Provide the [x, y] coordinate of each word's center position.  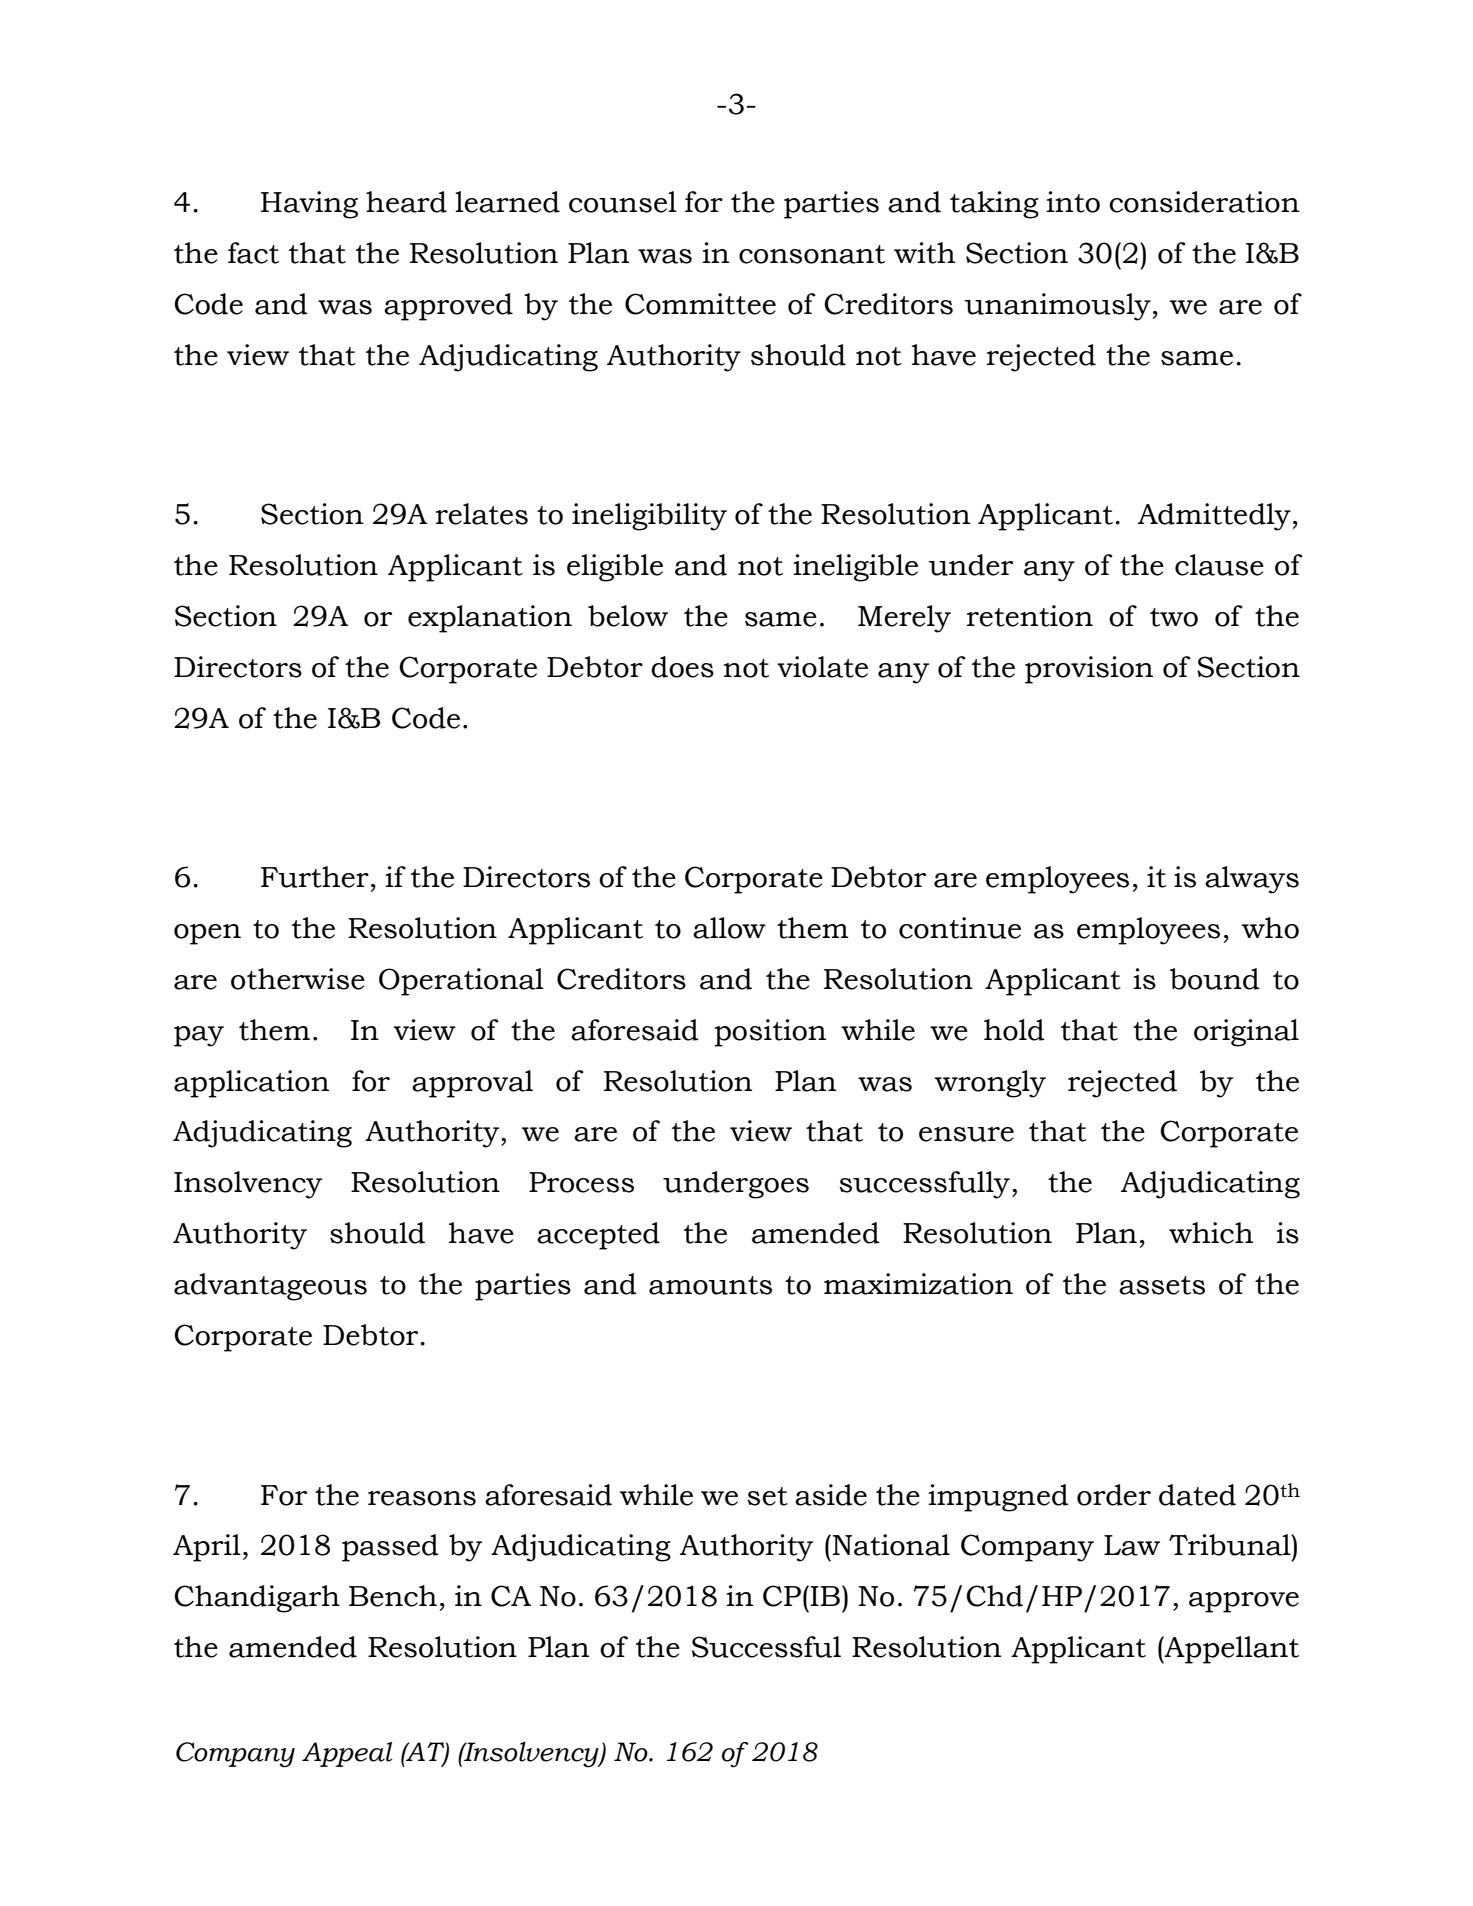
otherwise [298, 979]
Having [309, 205]
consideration [1204, 202]
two [1174, 617]
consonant [812, 254]
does [682, 667]
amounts [710, 1285]
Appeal [347, 1754]
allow [729, 928]
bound [1215, 979]
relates [482, 514]
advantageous [270, 1287]
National [890, 1545]
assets [1162, 1285]
